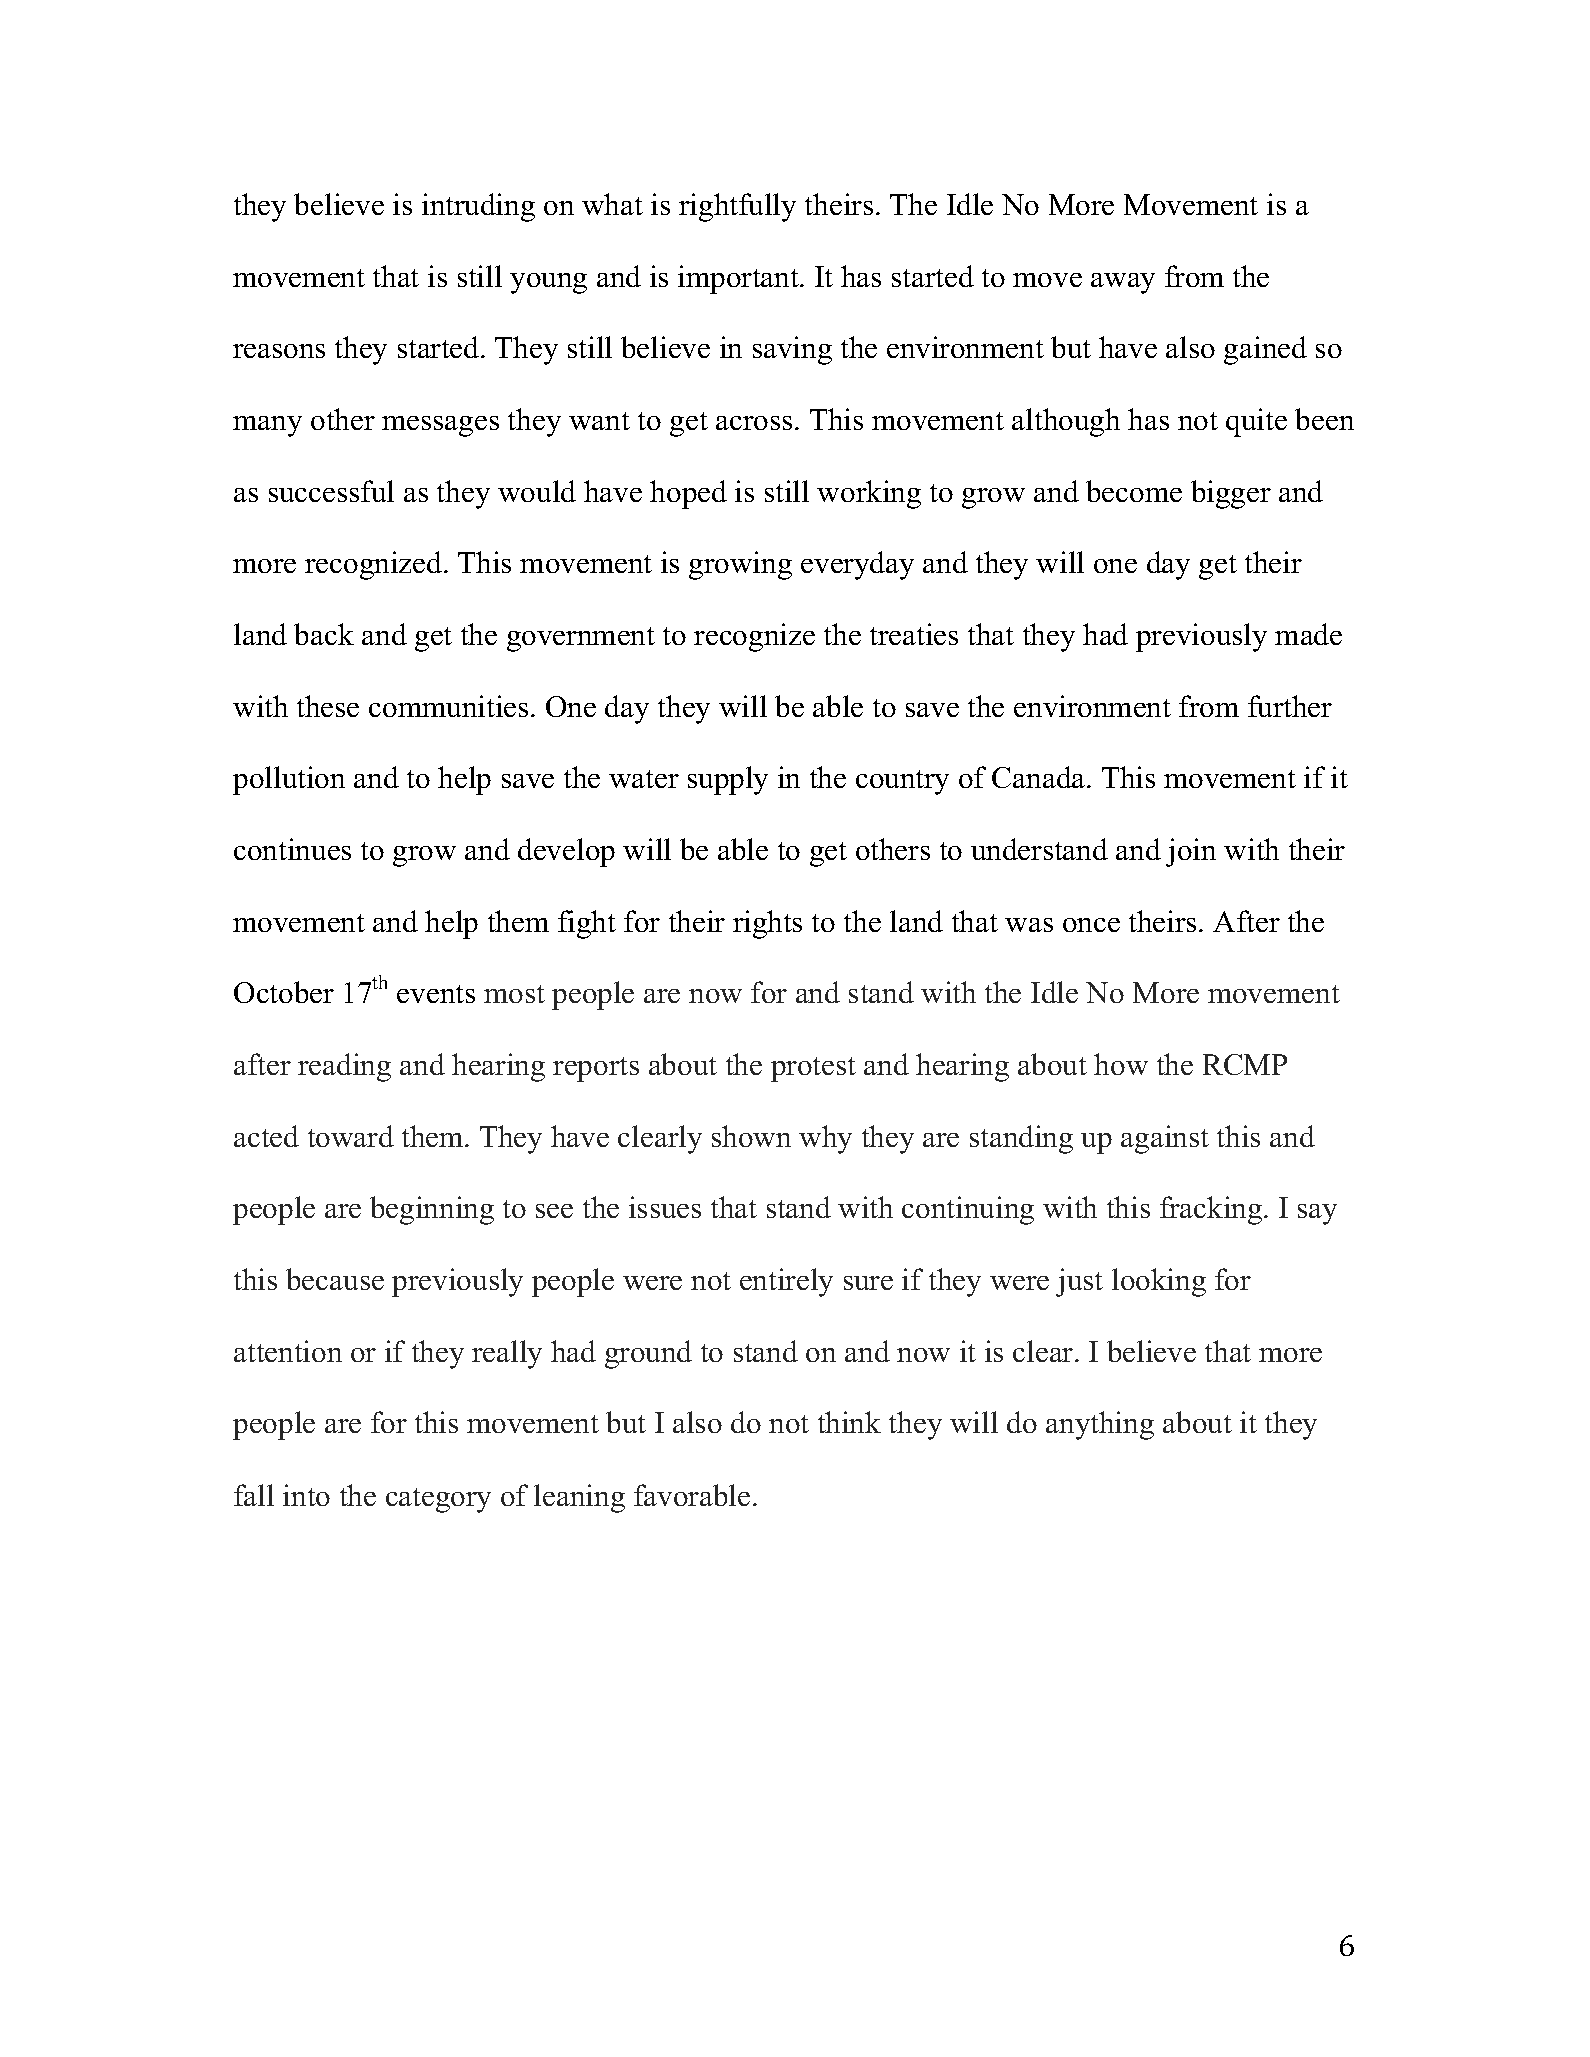 The width and height of the screenshot is (1590, 2057). I want to click on intruding, so click(478, 207).
